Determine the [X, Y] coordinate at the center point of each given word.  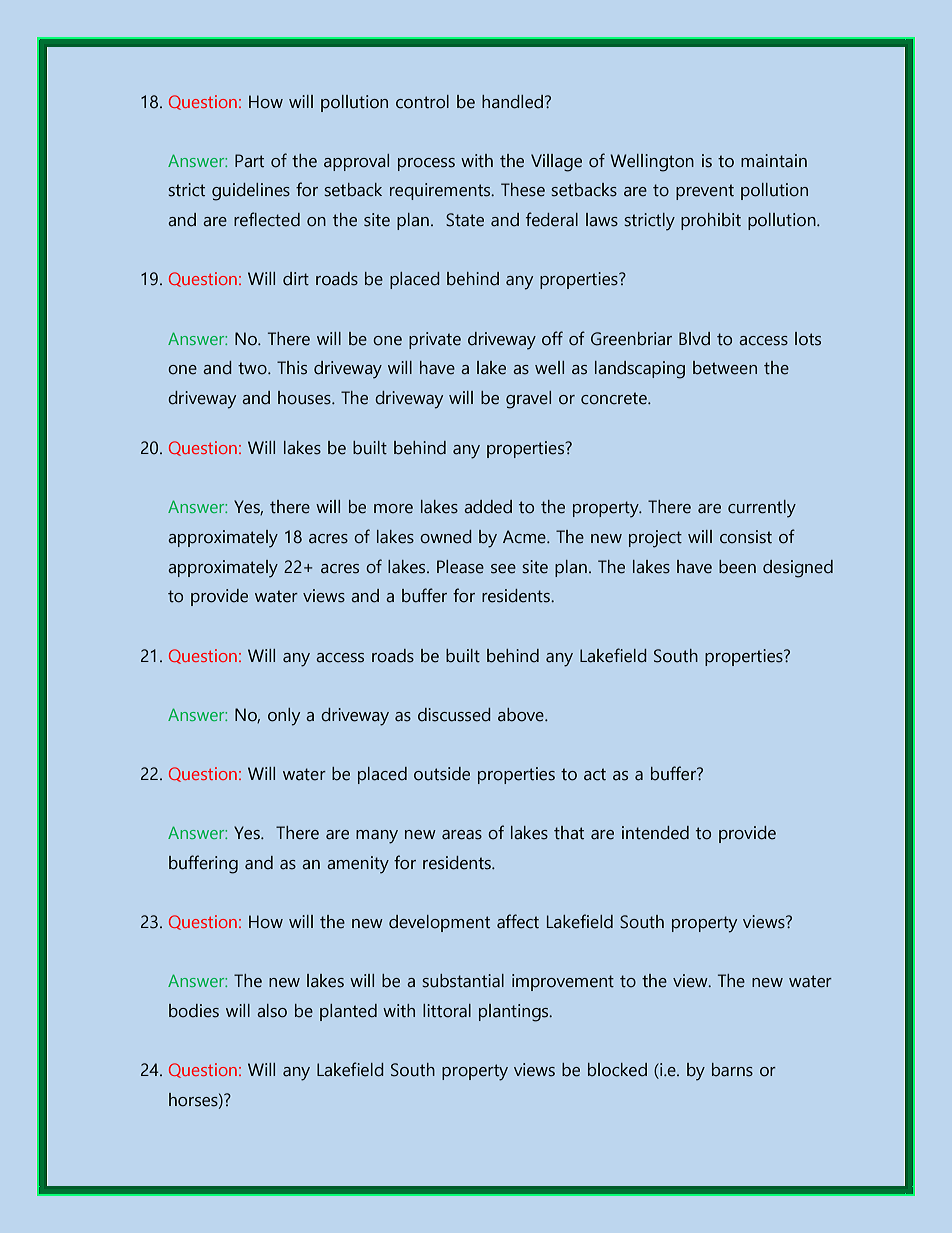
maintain [774, 161]
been [737, 567]
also [272, 1011]
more [393, 509]
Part [249, 161]
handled [512, 102]
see [503, 569]
